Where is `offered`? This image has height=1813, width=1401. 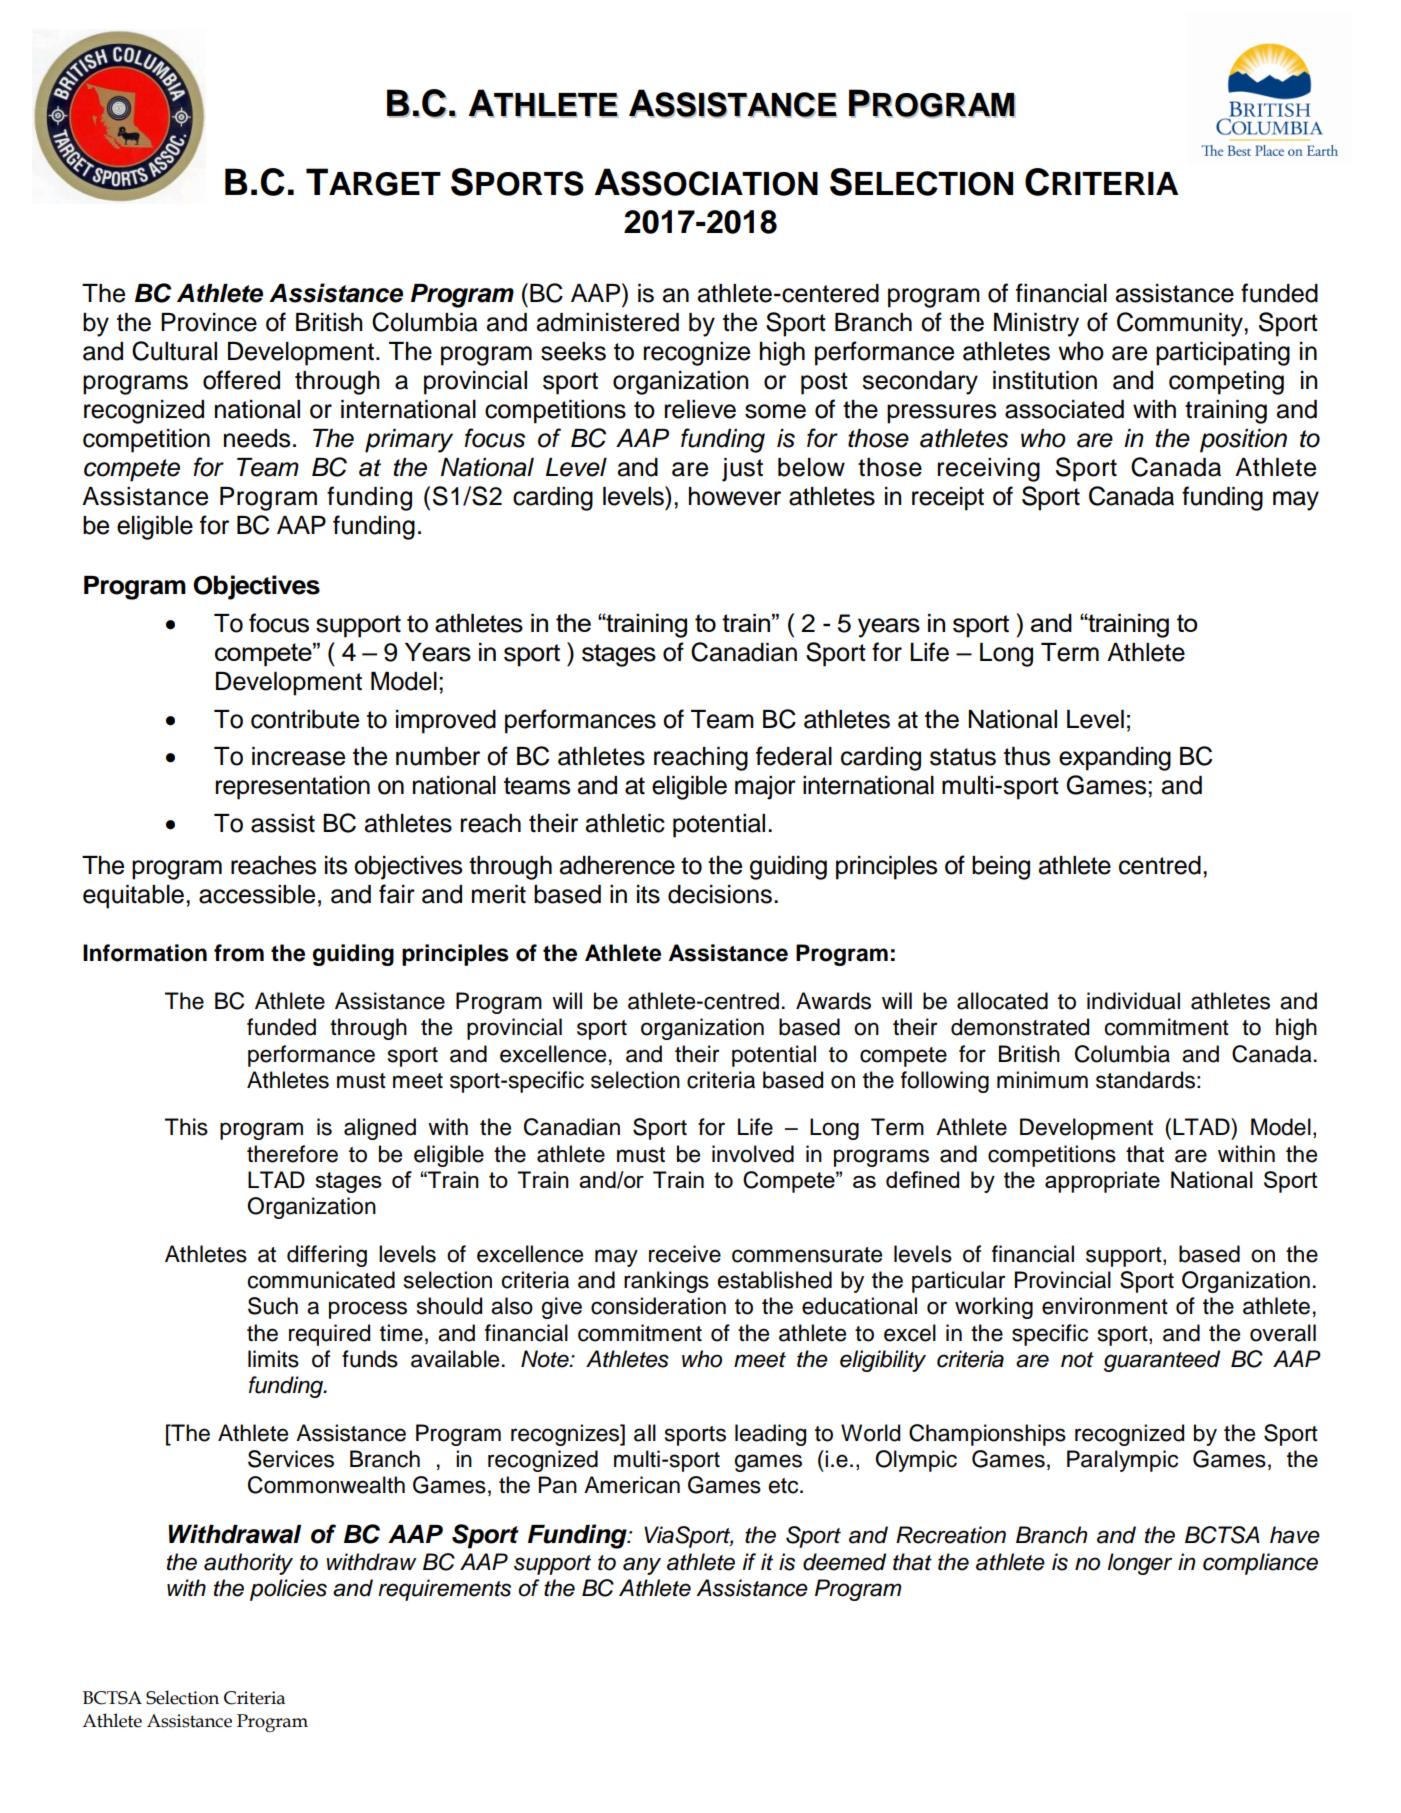
offered is located at coordinates (241, 380).
